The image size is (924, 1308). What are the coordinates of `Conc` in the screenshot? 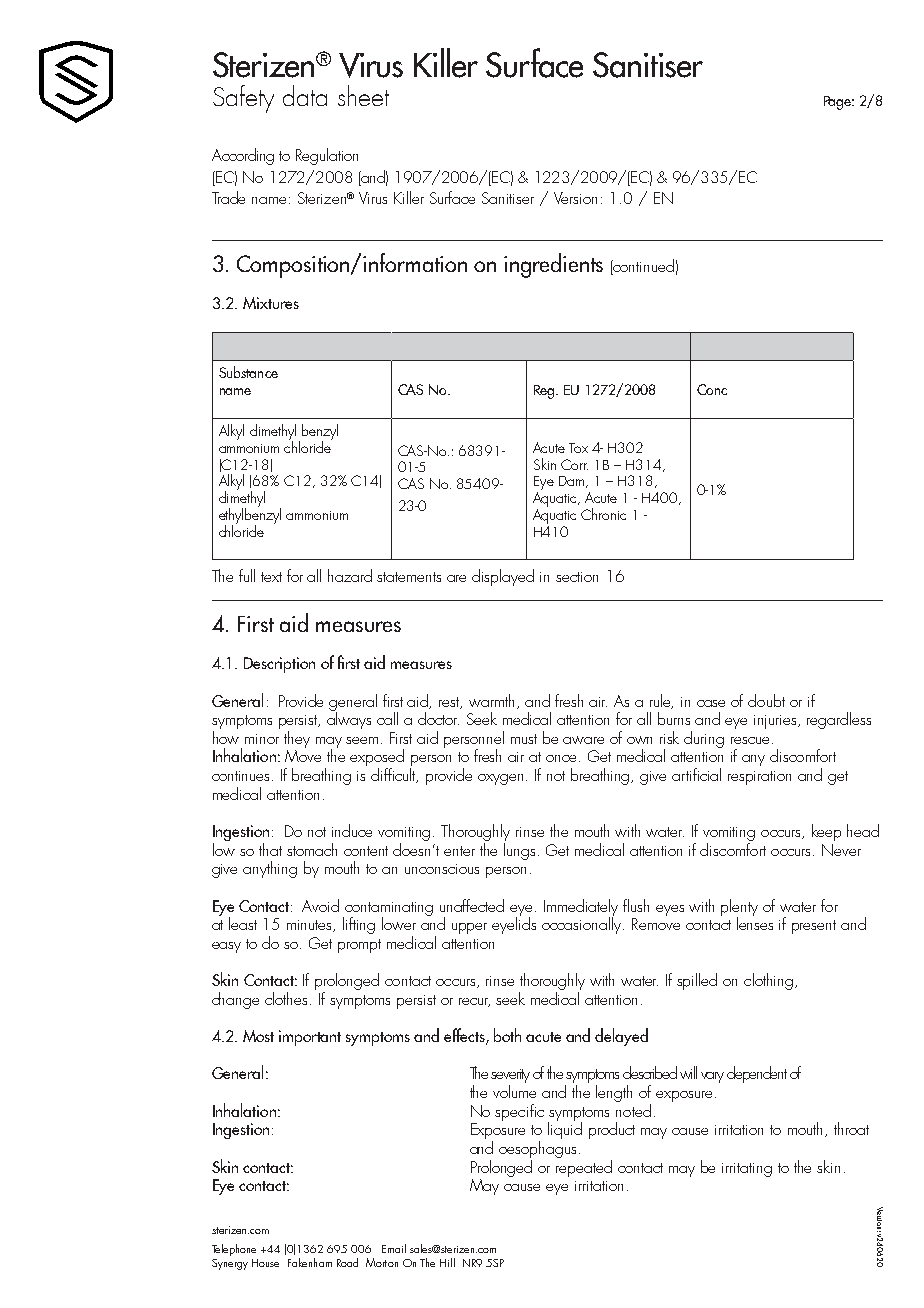 It's located at (712, 389).
